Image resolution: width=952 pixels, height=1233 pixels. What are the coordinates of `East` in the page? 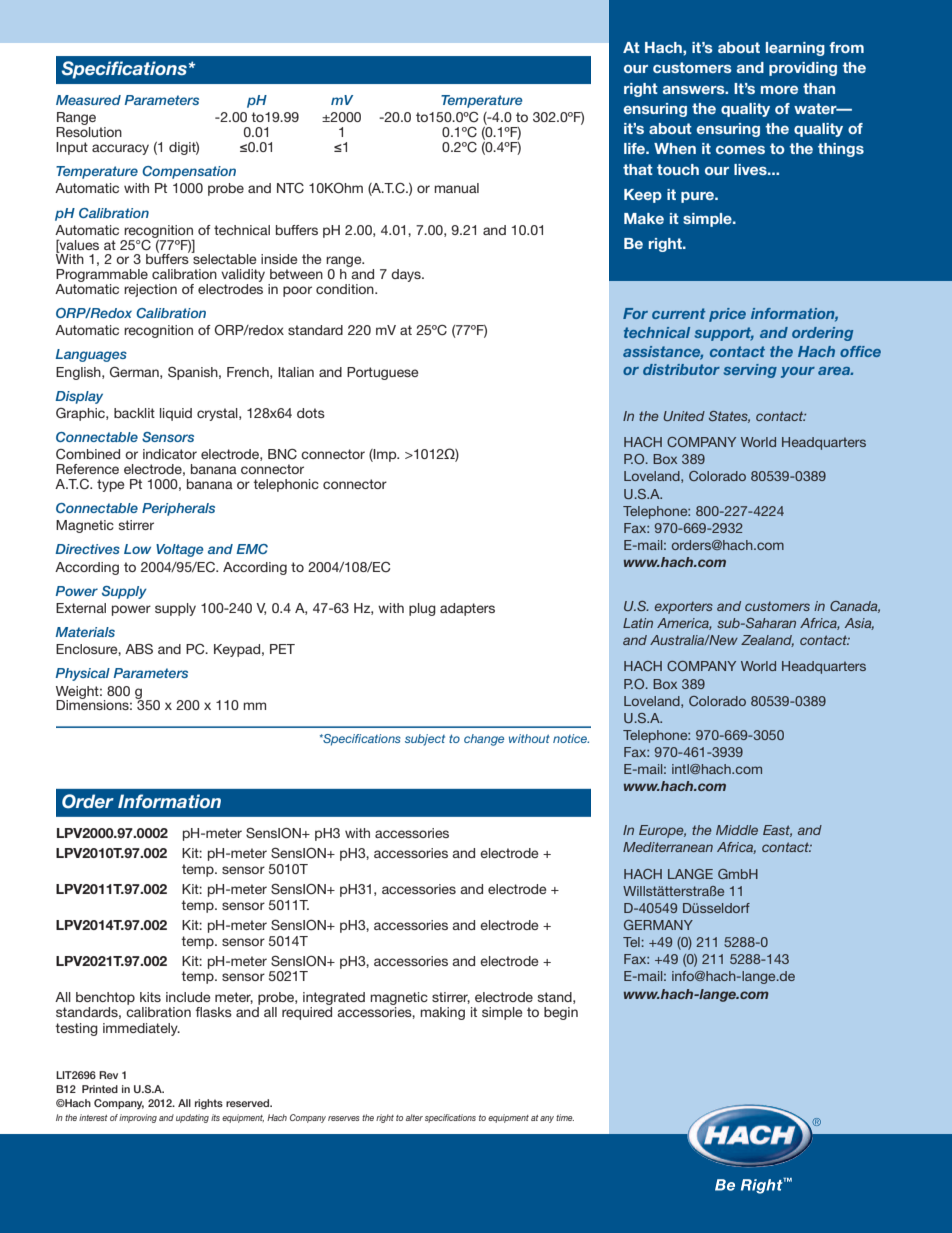 It's located at (777, 831).
